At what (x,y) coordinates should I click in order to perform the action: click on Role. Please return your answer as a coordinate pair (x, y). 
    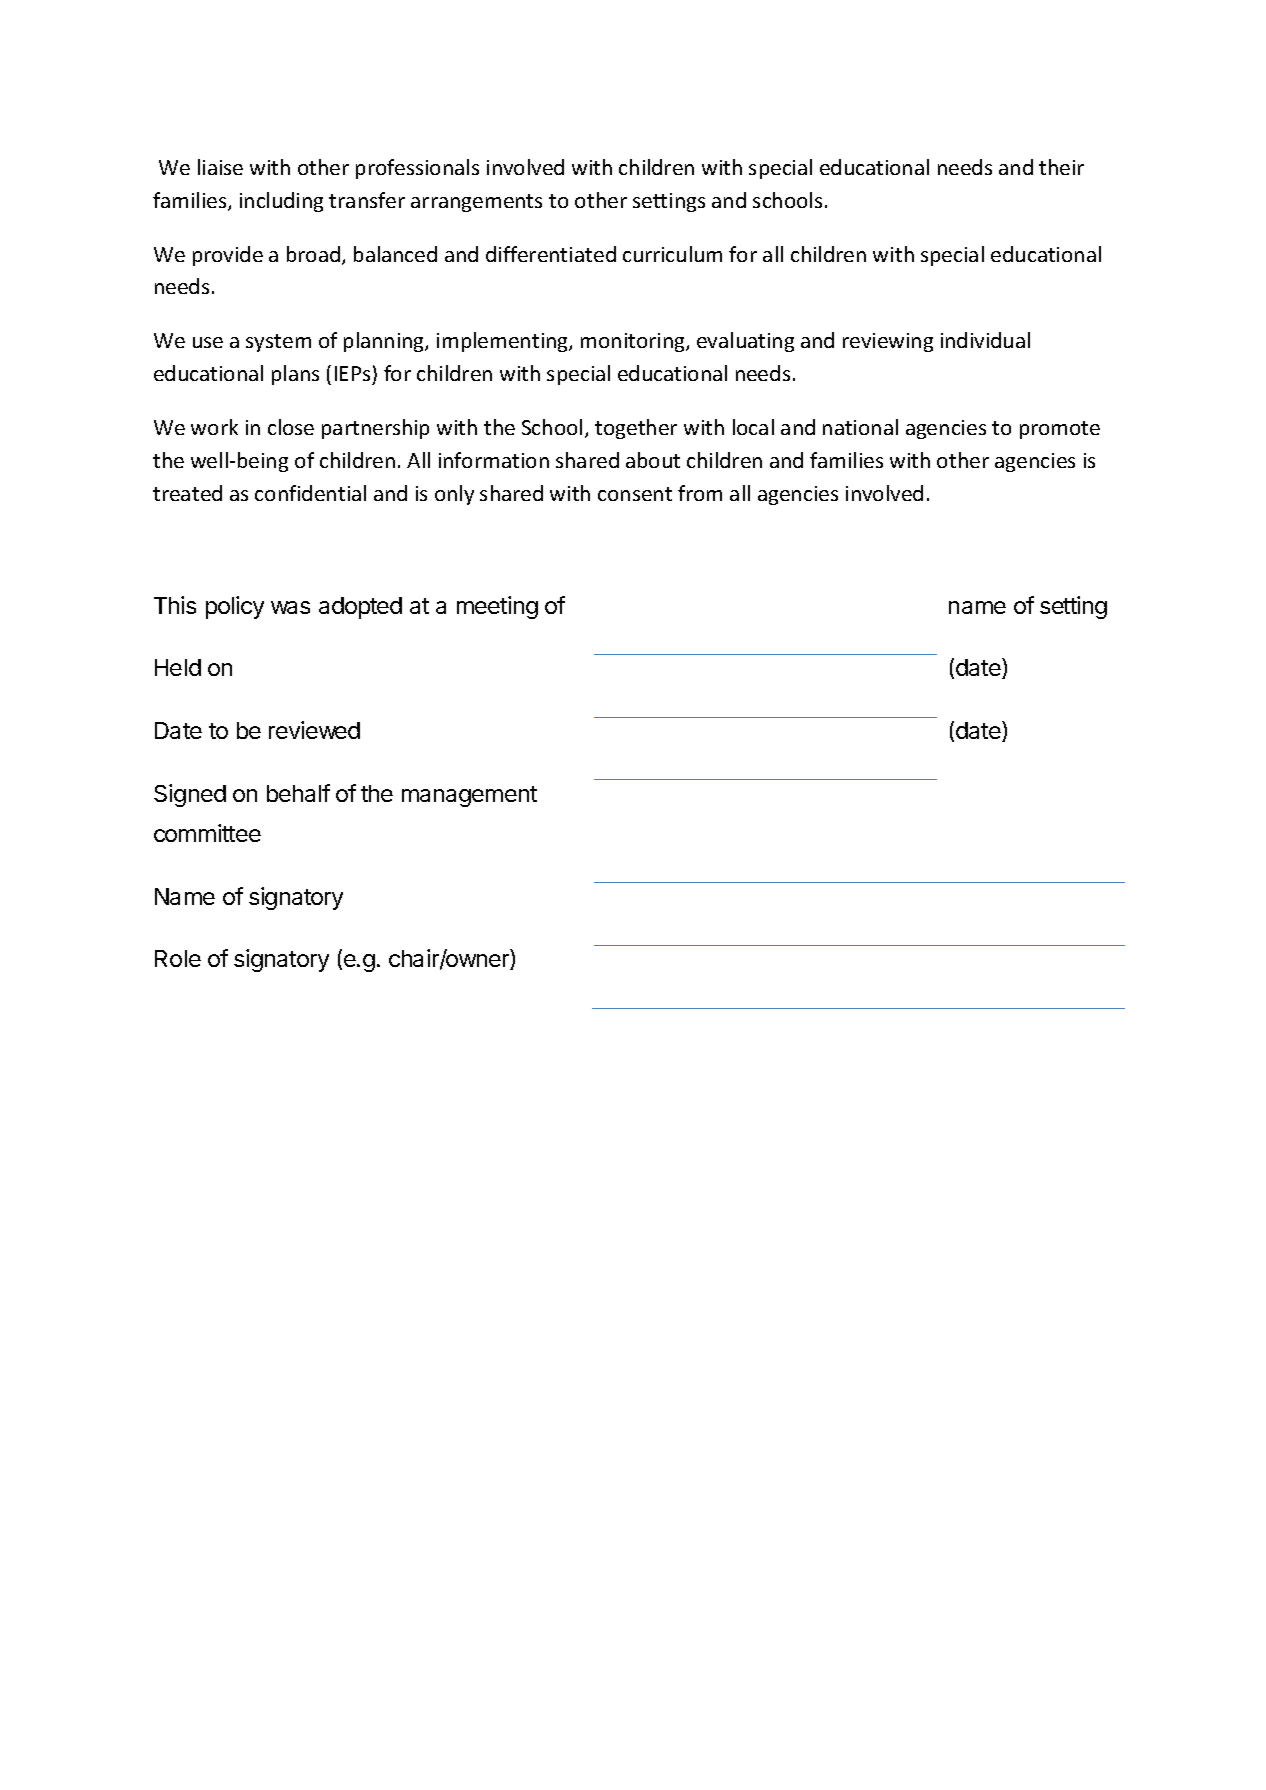
    Looking at the image, I should click on (178, 958).
